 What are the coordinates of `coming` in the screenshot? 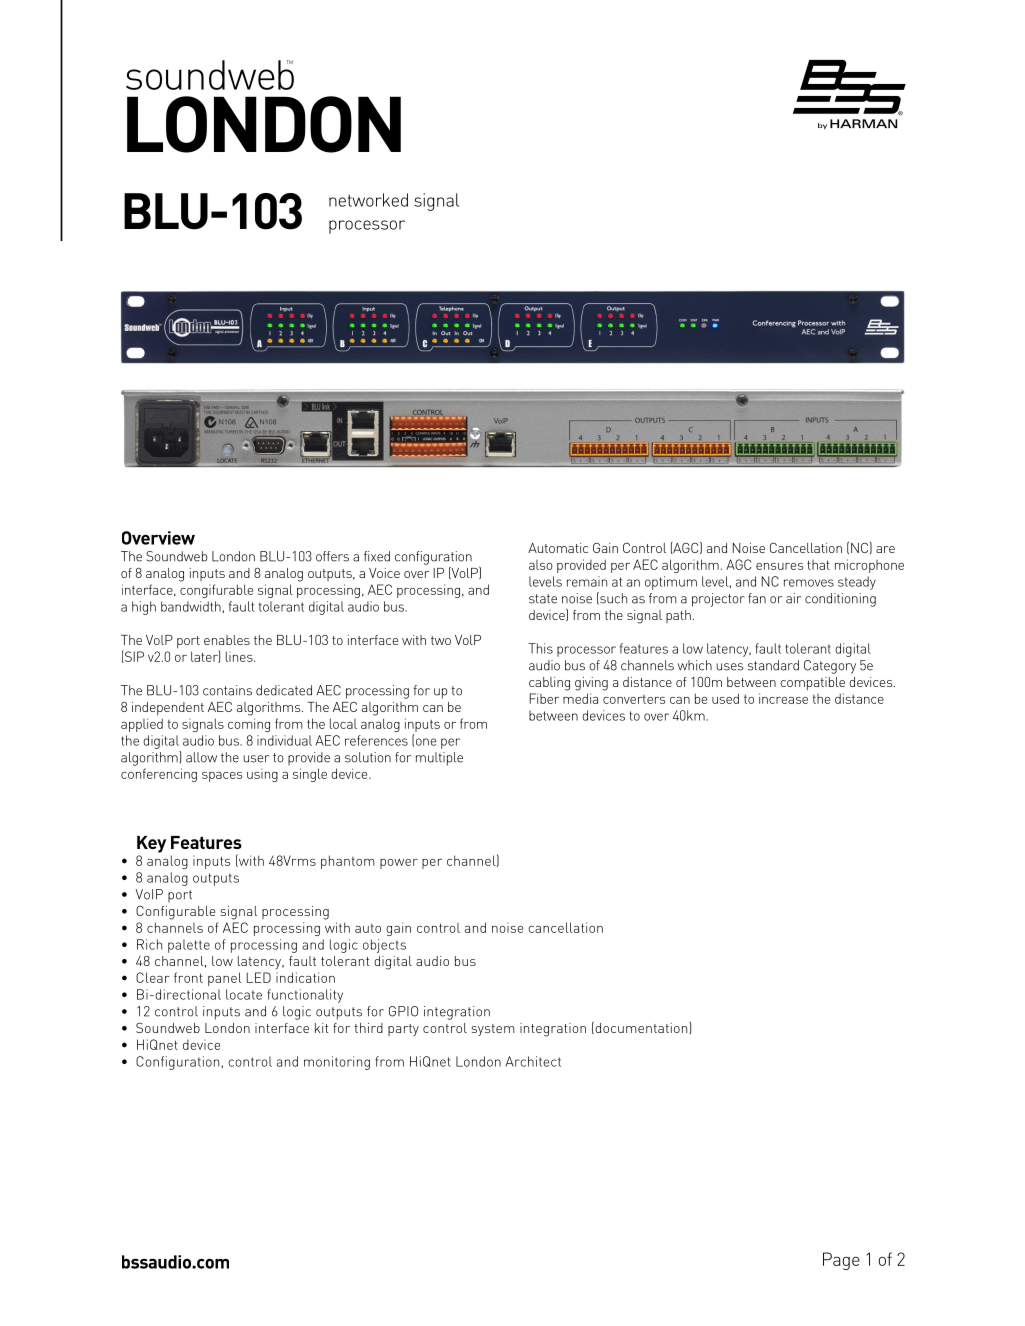 It's located at (249, 725).
